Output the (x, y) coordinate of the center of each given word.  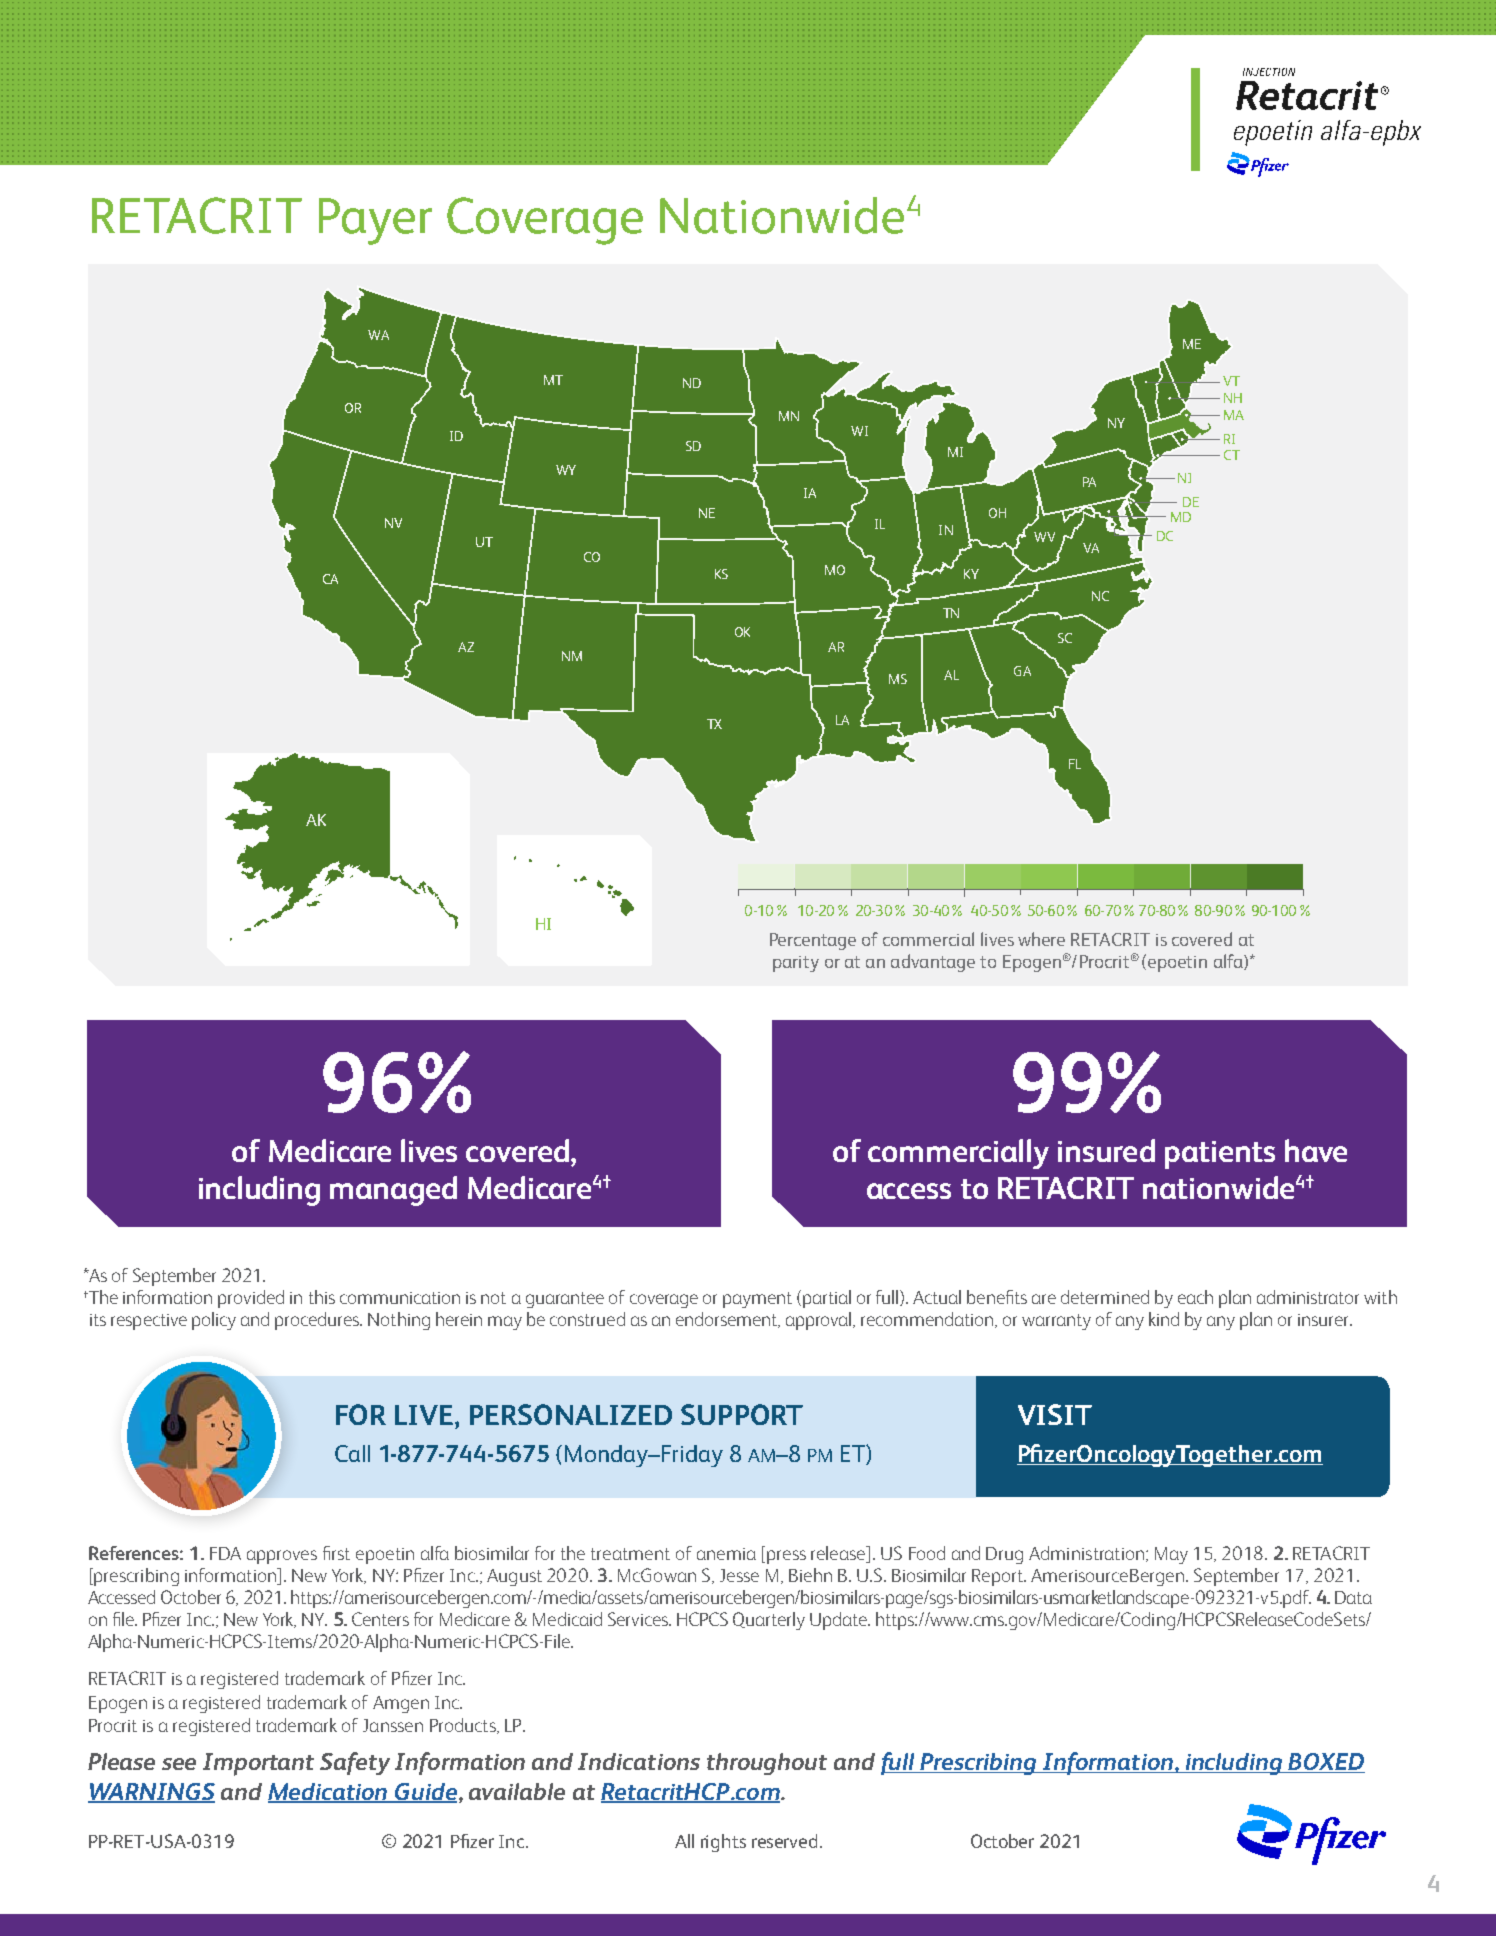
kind (1164, 1319)
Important (258, 1764)
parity (796, 964)
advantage (933, 963)
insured (1106, 1150)
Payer (375, 221)
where (1041, 939)
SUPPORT (742, 1414)
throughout (767, 1764)
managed (393, 1191)
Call (352, 1453)
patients (1220, 1155)
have (1316, 1150)
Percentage (813, 941)
